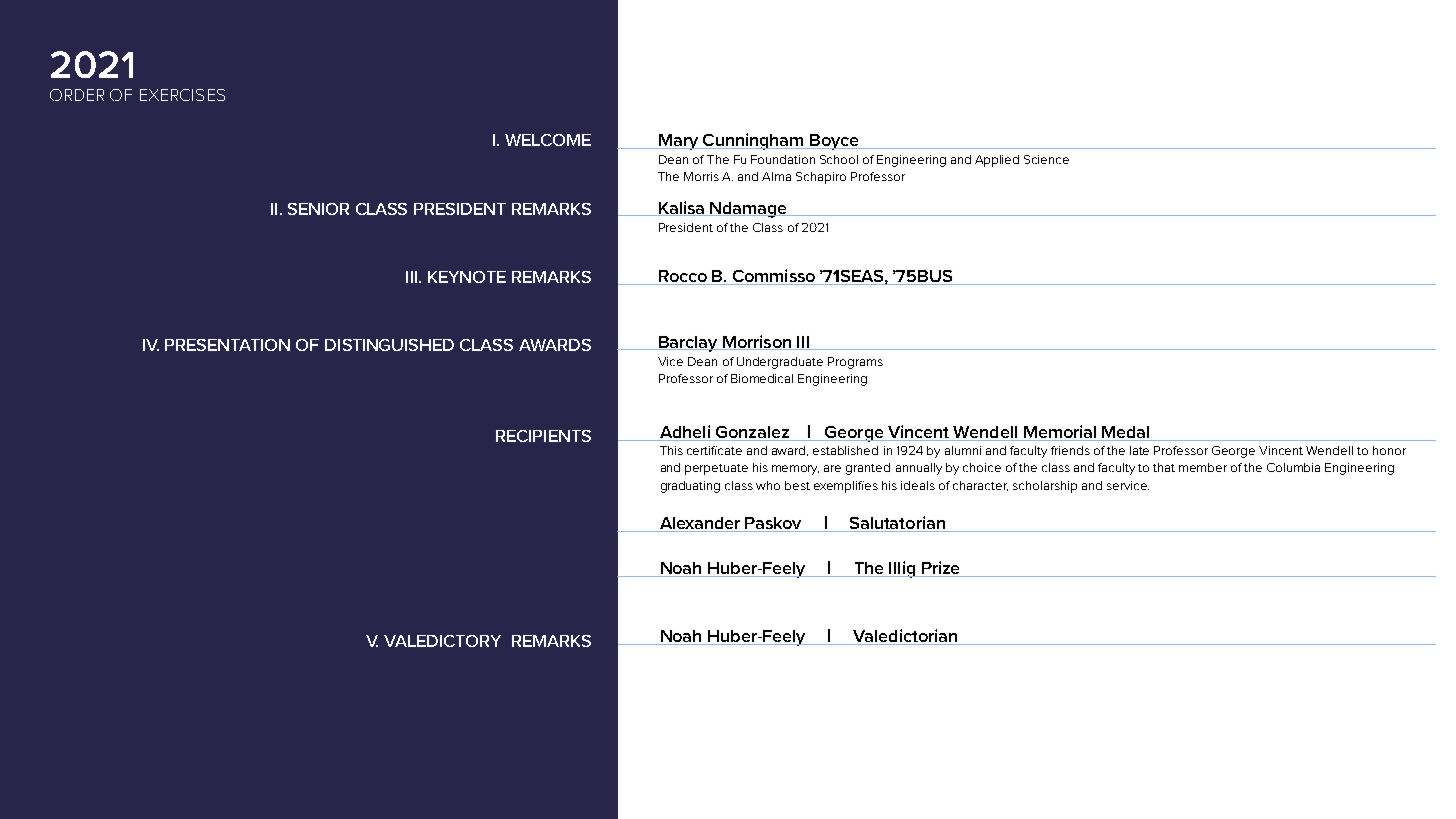  I want to click on Cunningham, so click(753, 141).
